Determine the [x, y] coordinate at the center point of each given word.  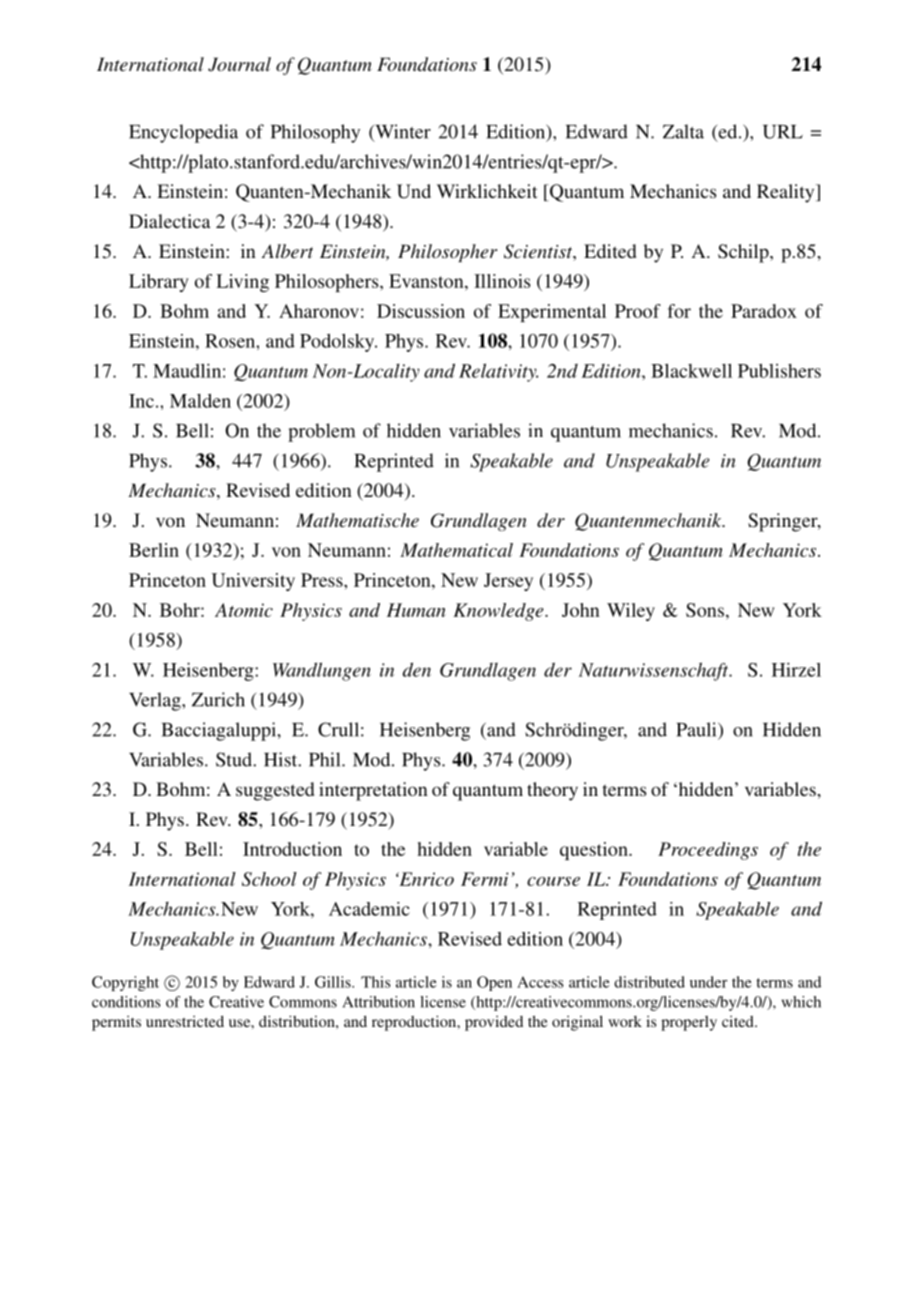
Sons [705, 610]
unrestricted [185, 1021]
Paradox [764, 311]
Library [159, 283]
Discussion [421, 311]
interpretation [373, 791]
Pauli [697, 729]
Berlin [154, 550]
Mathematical [456, 550]
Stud [235, 759]
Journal [239, 64]
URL [783, 132]
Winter [402, 132]
